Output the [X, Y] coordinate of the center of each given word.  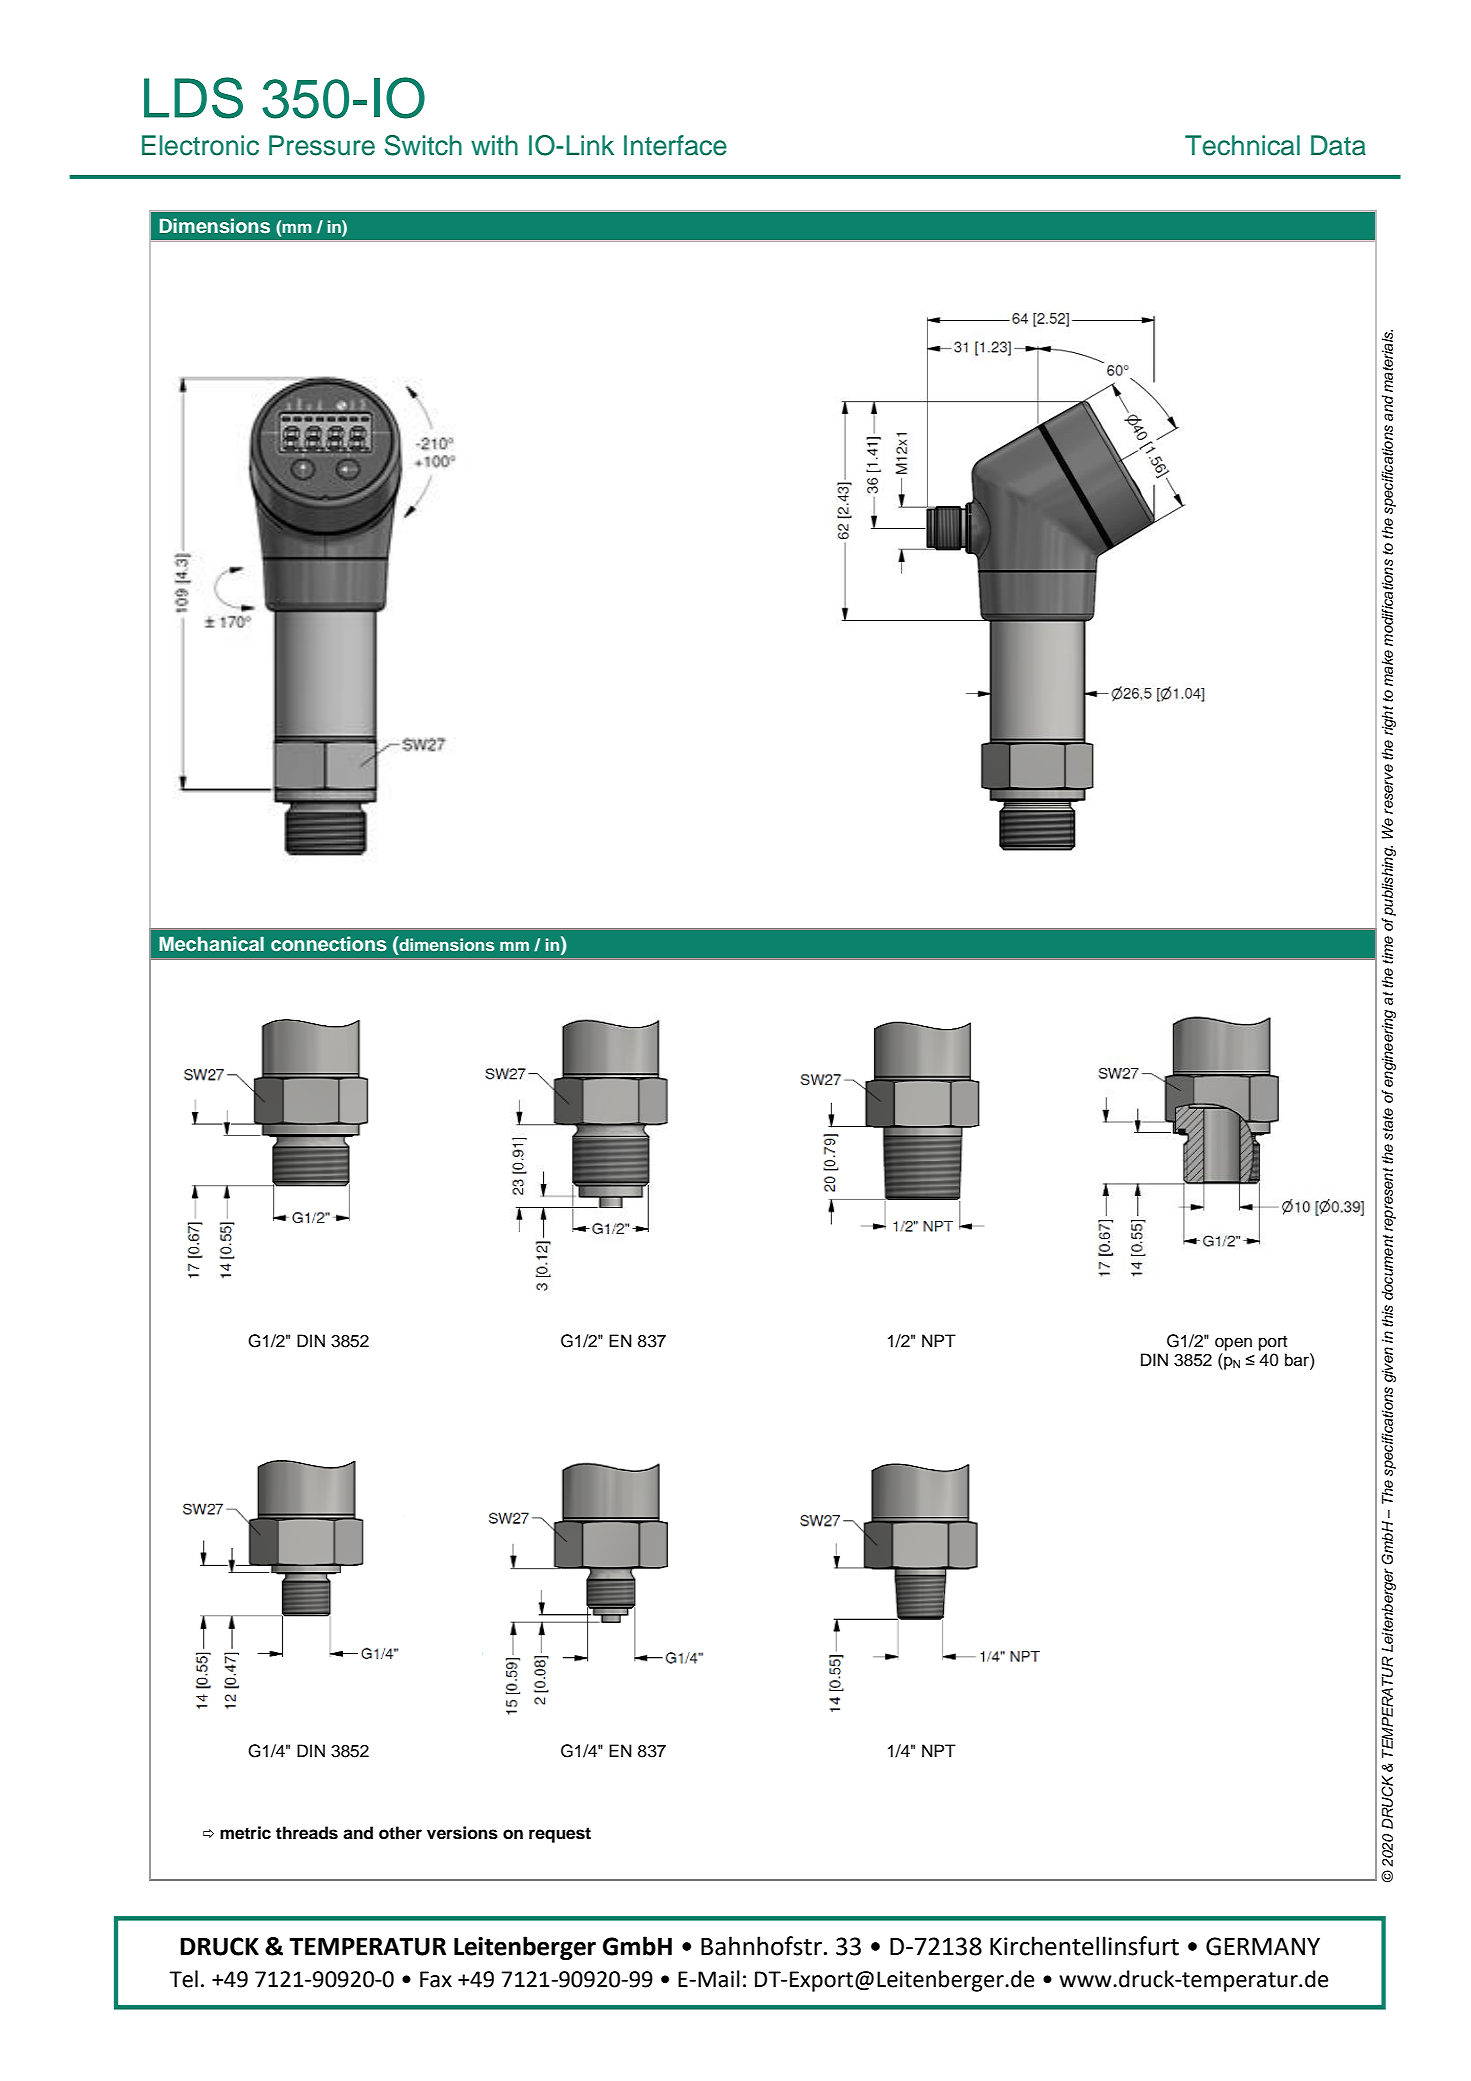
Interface [675, 145]
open [1233, 1344]
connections [329, 944]
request [560, 1835]
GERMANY [1263, 1946]
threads [307, 1833]
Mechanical [211, 944]
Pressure [322, 145]
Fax [436, 1979]
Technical [1242, 145]
